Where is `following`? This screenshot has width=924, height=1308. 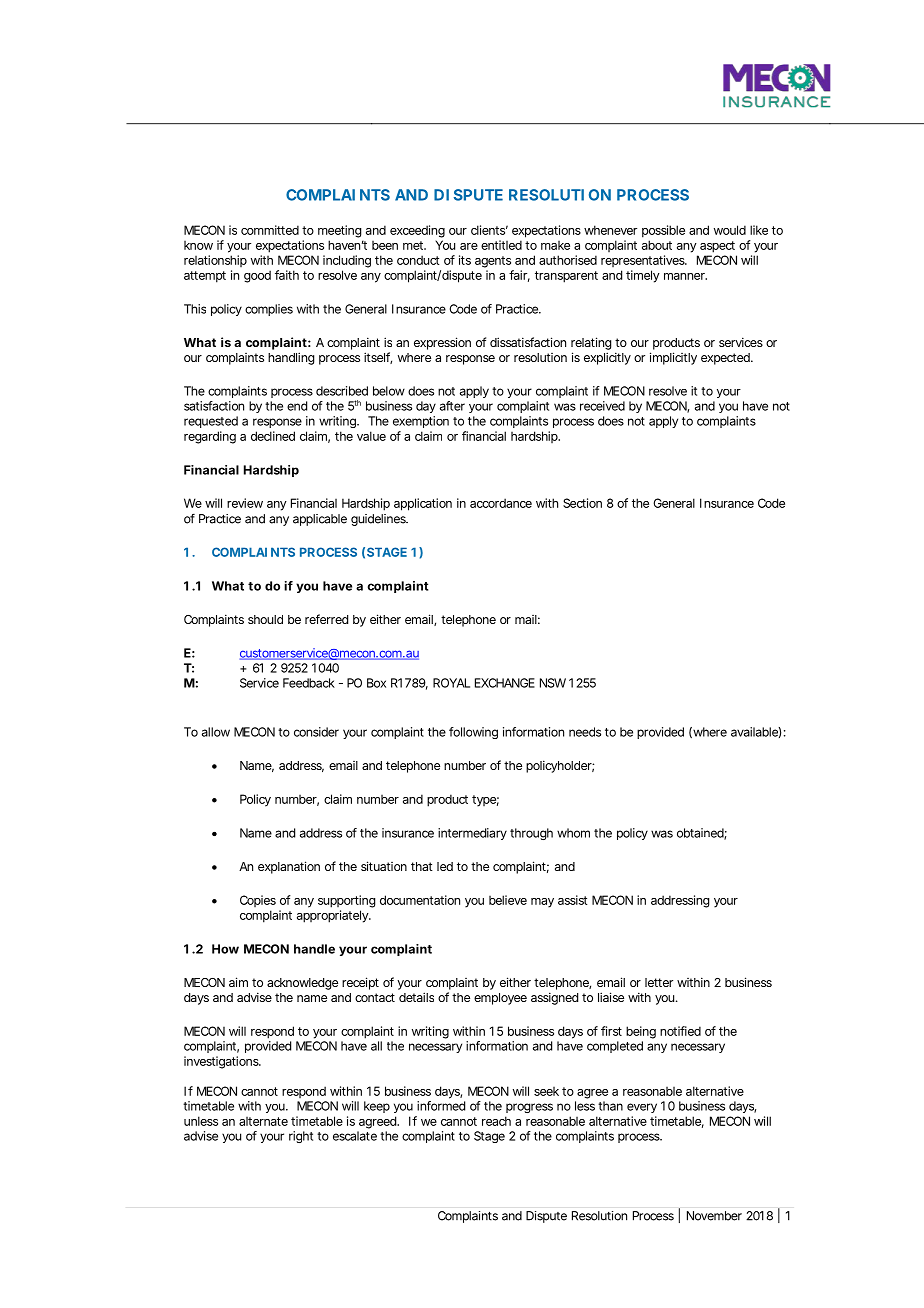 following is located at coordinates (473, 733).
